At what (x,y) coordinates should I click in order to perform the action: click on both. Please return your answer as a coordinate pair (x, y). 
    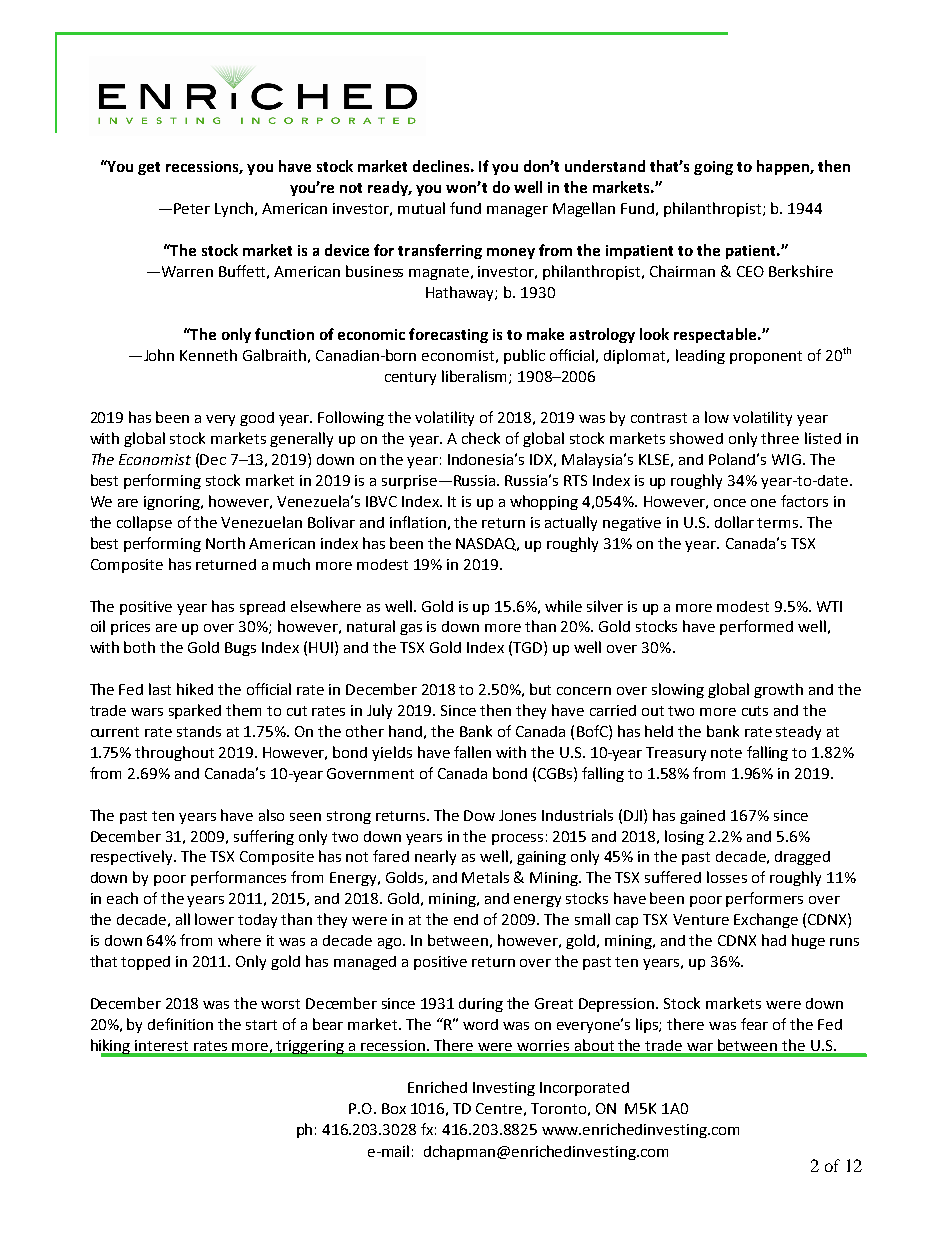
    Looking at the image, I should click on (139, 647).
